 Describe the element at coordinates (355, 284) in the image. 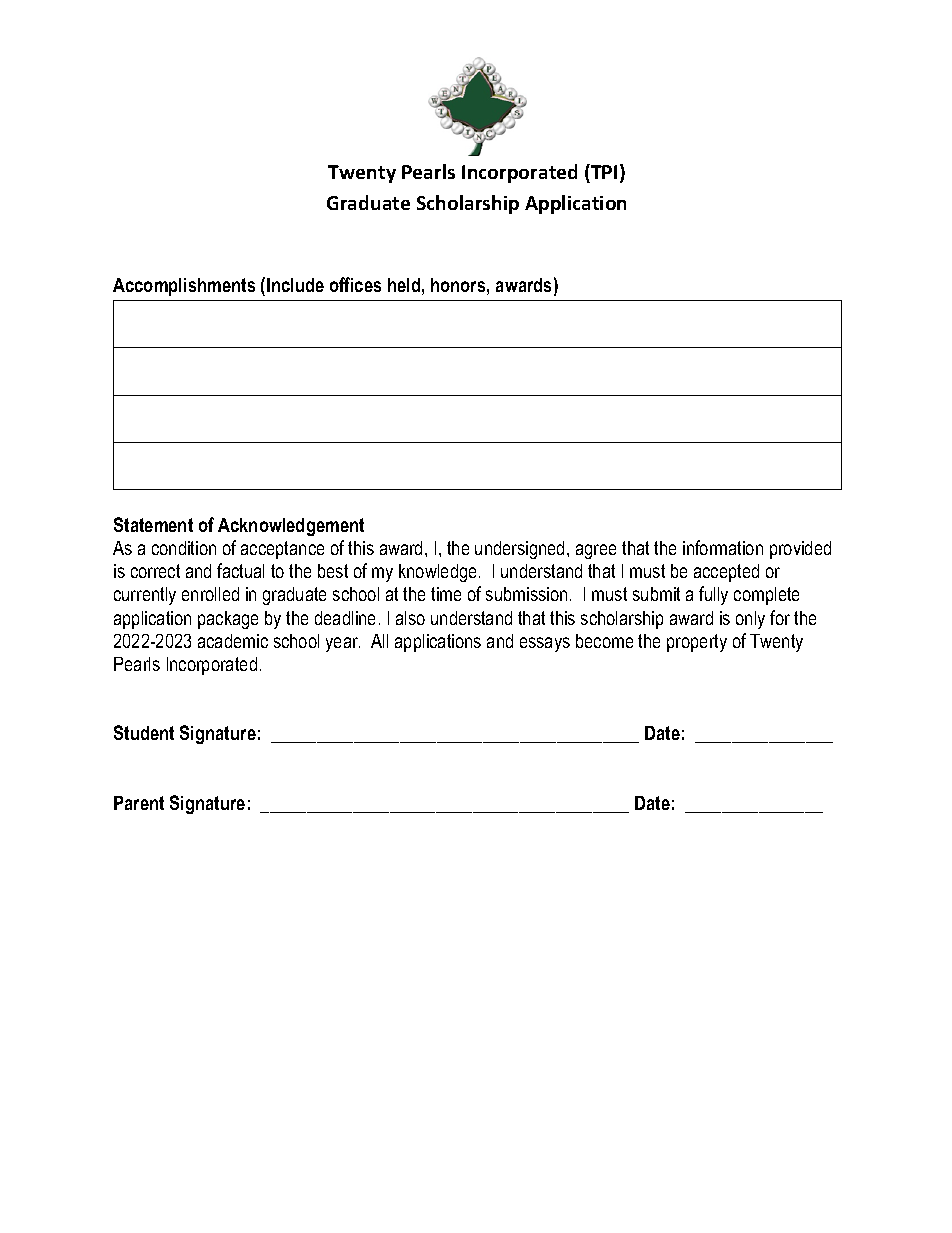

I see `offices` at that location.
